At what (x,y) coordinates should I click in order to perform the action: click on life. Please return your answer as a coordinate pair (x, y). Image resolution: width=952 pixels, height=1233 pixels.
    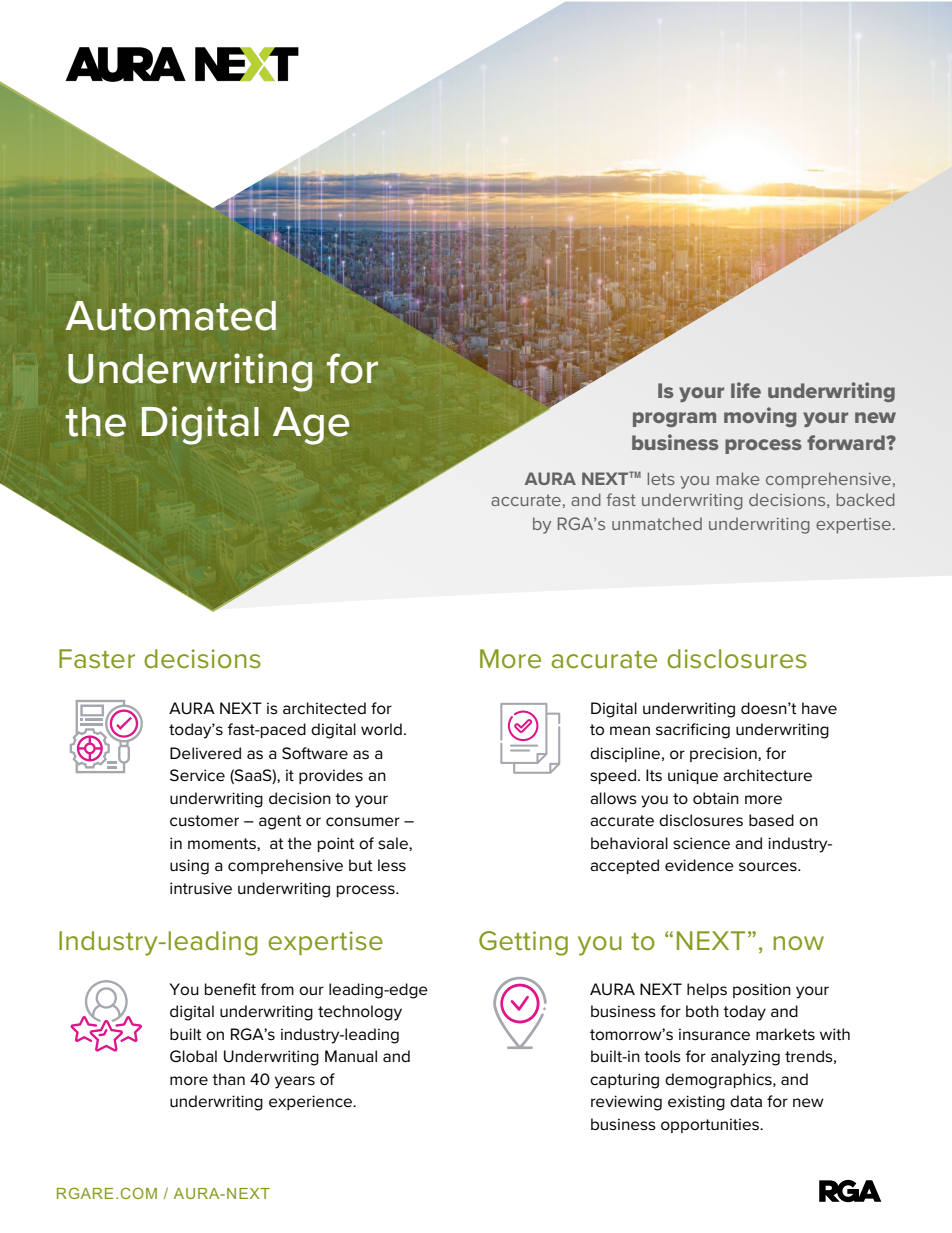
    Looking at the image, I should click on (746, 390).
